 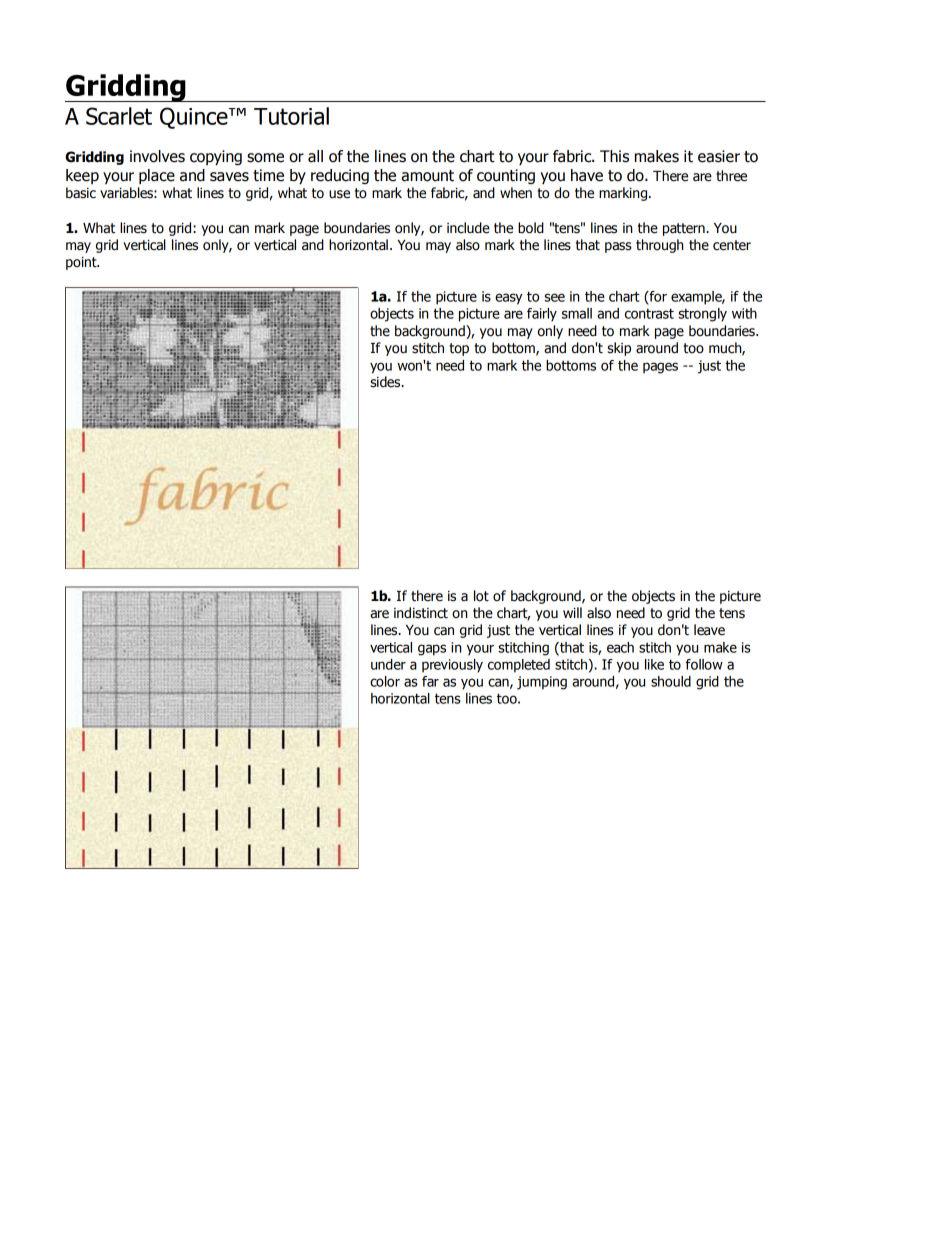 What do you see at coordinates (459, 349) in the page?
I see `top` at bounding box center [459, 349].
